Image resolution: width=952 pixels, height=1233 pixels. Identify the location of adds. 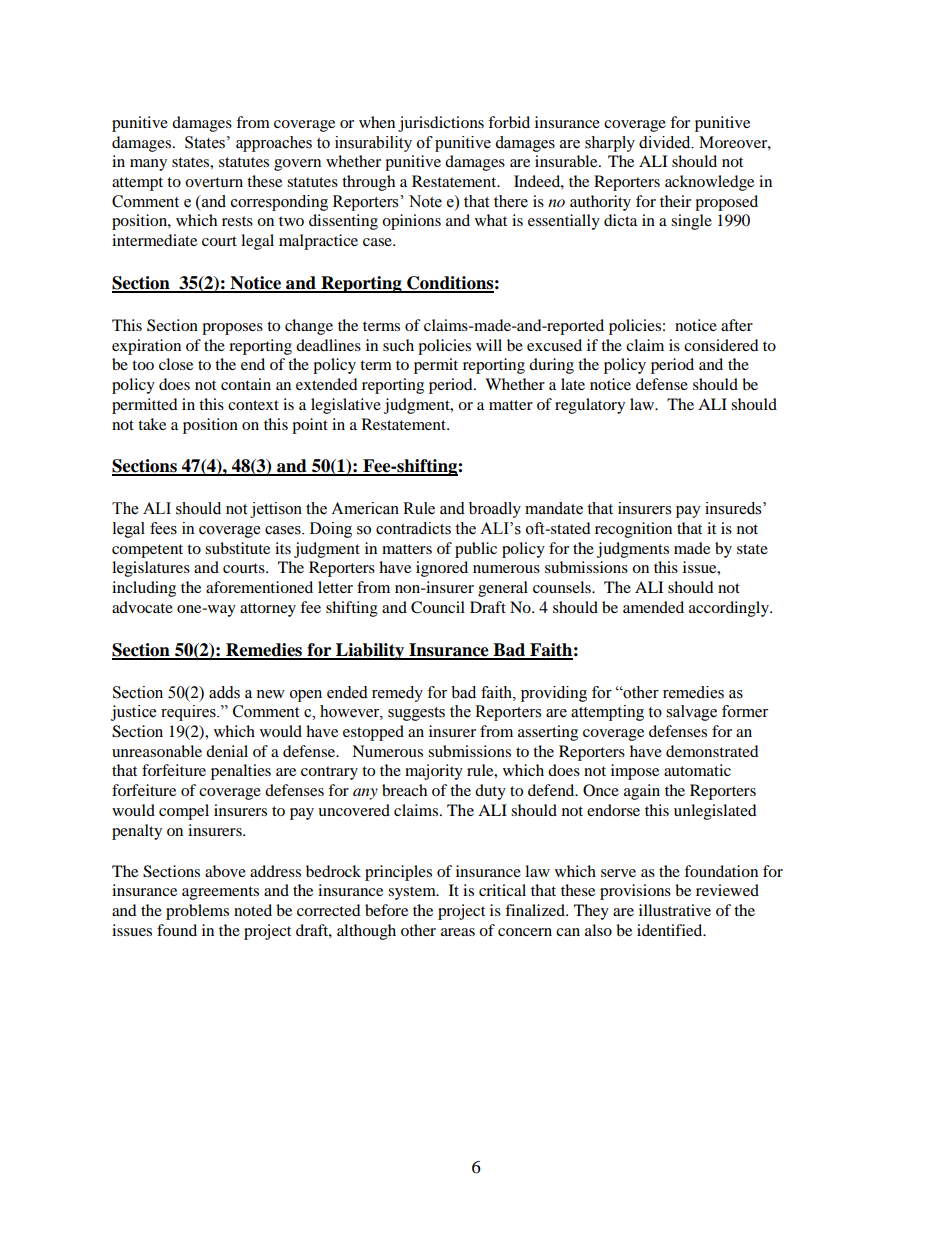
(224, 692).
